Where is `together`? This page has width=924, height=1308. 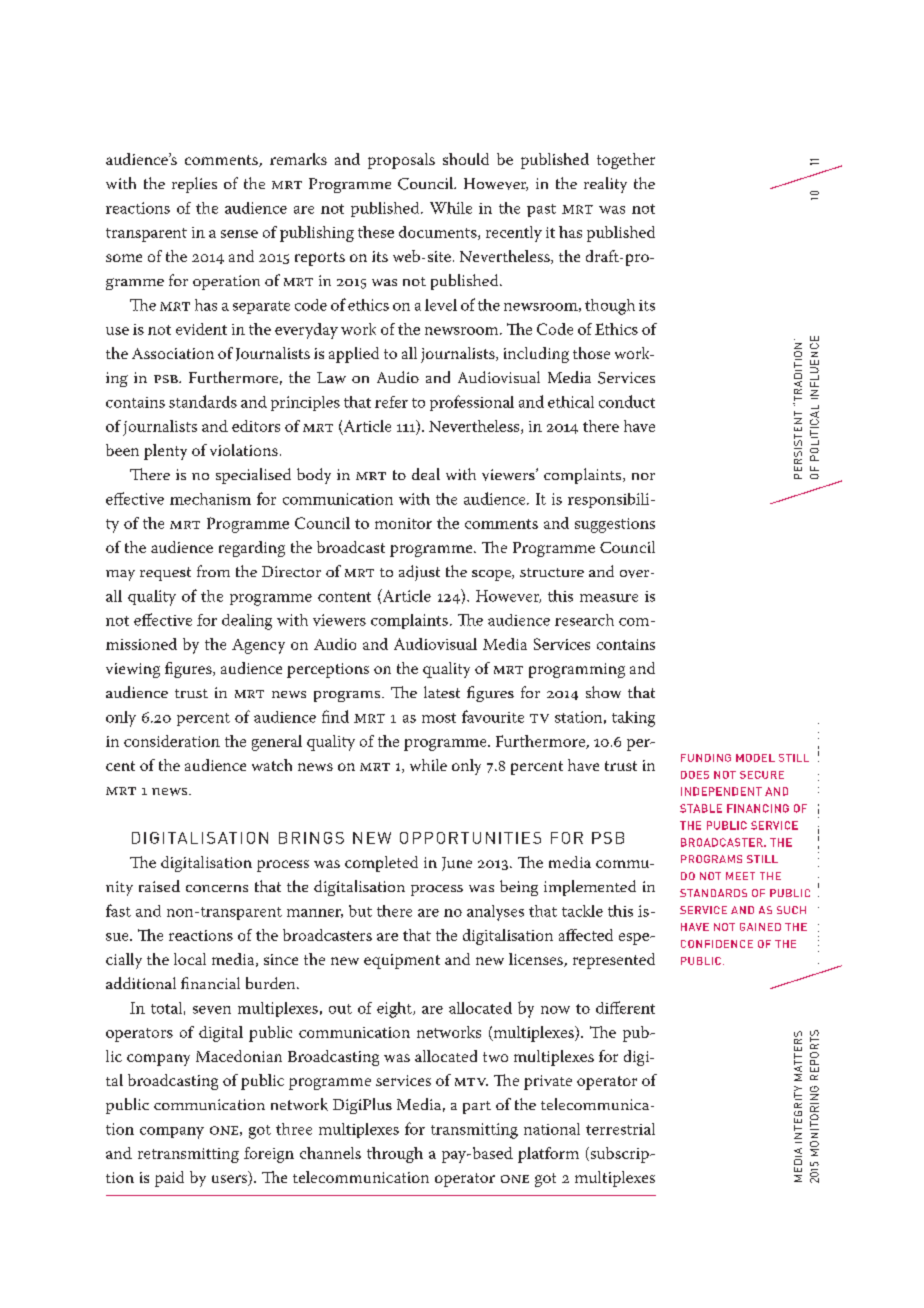 together is located at coordinates (626, 161).
